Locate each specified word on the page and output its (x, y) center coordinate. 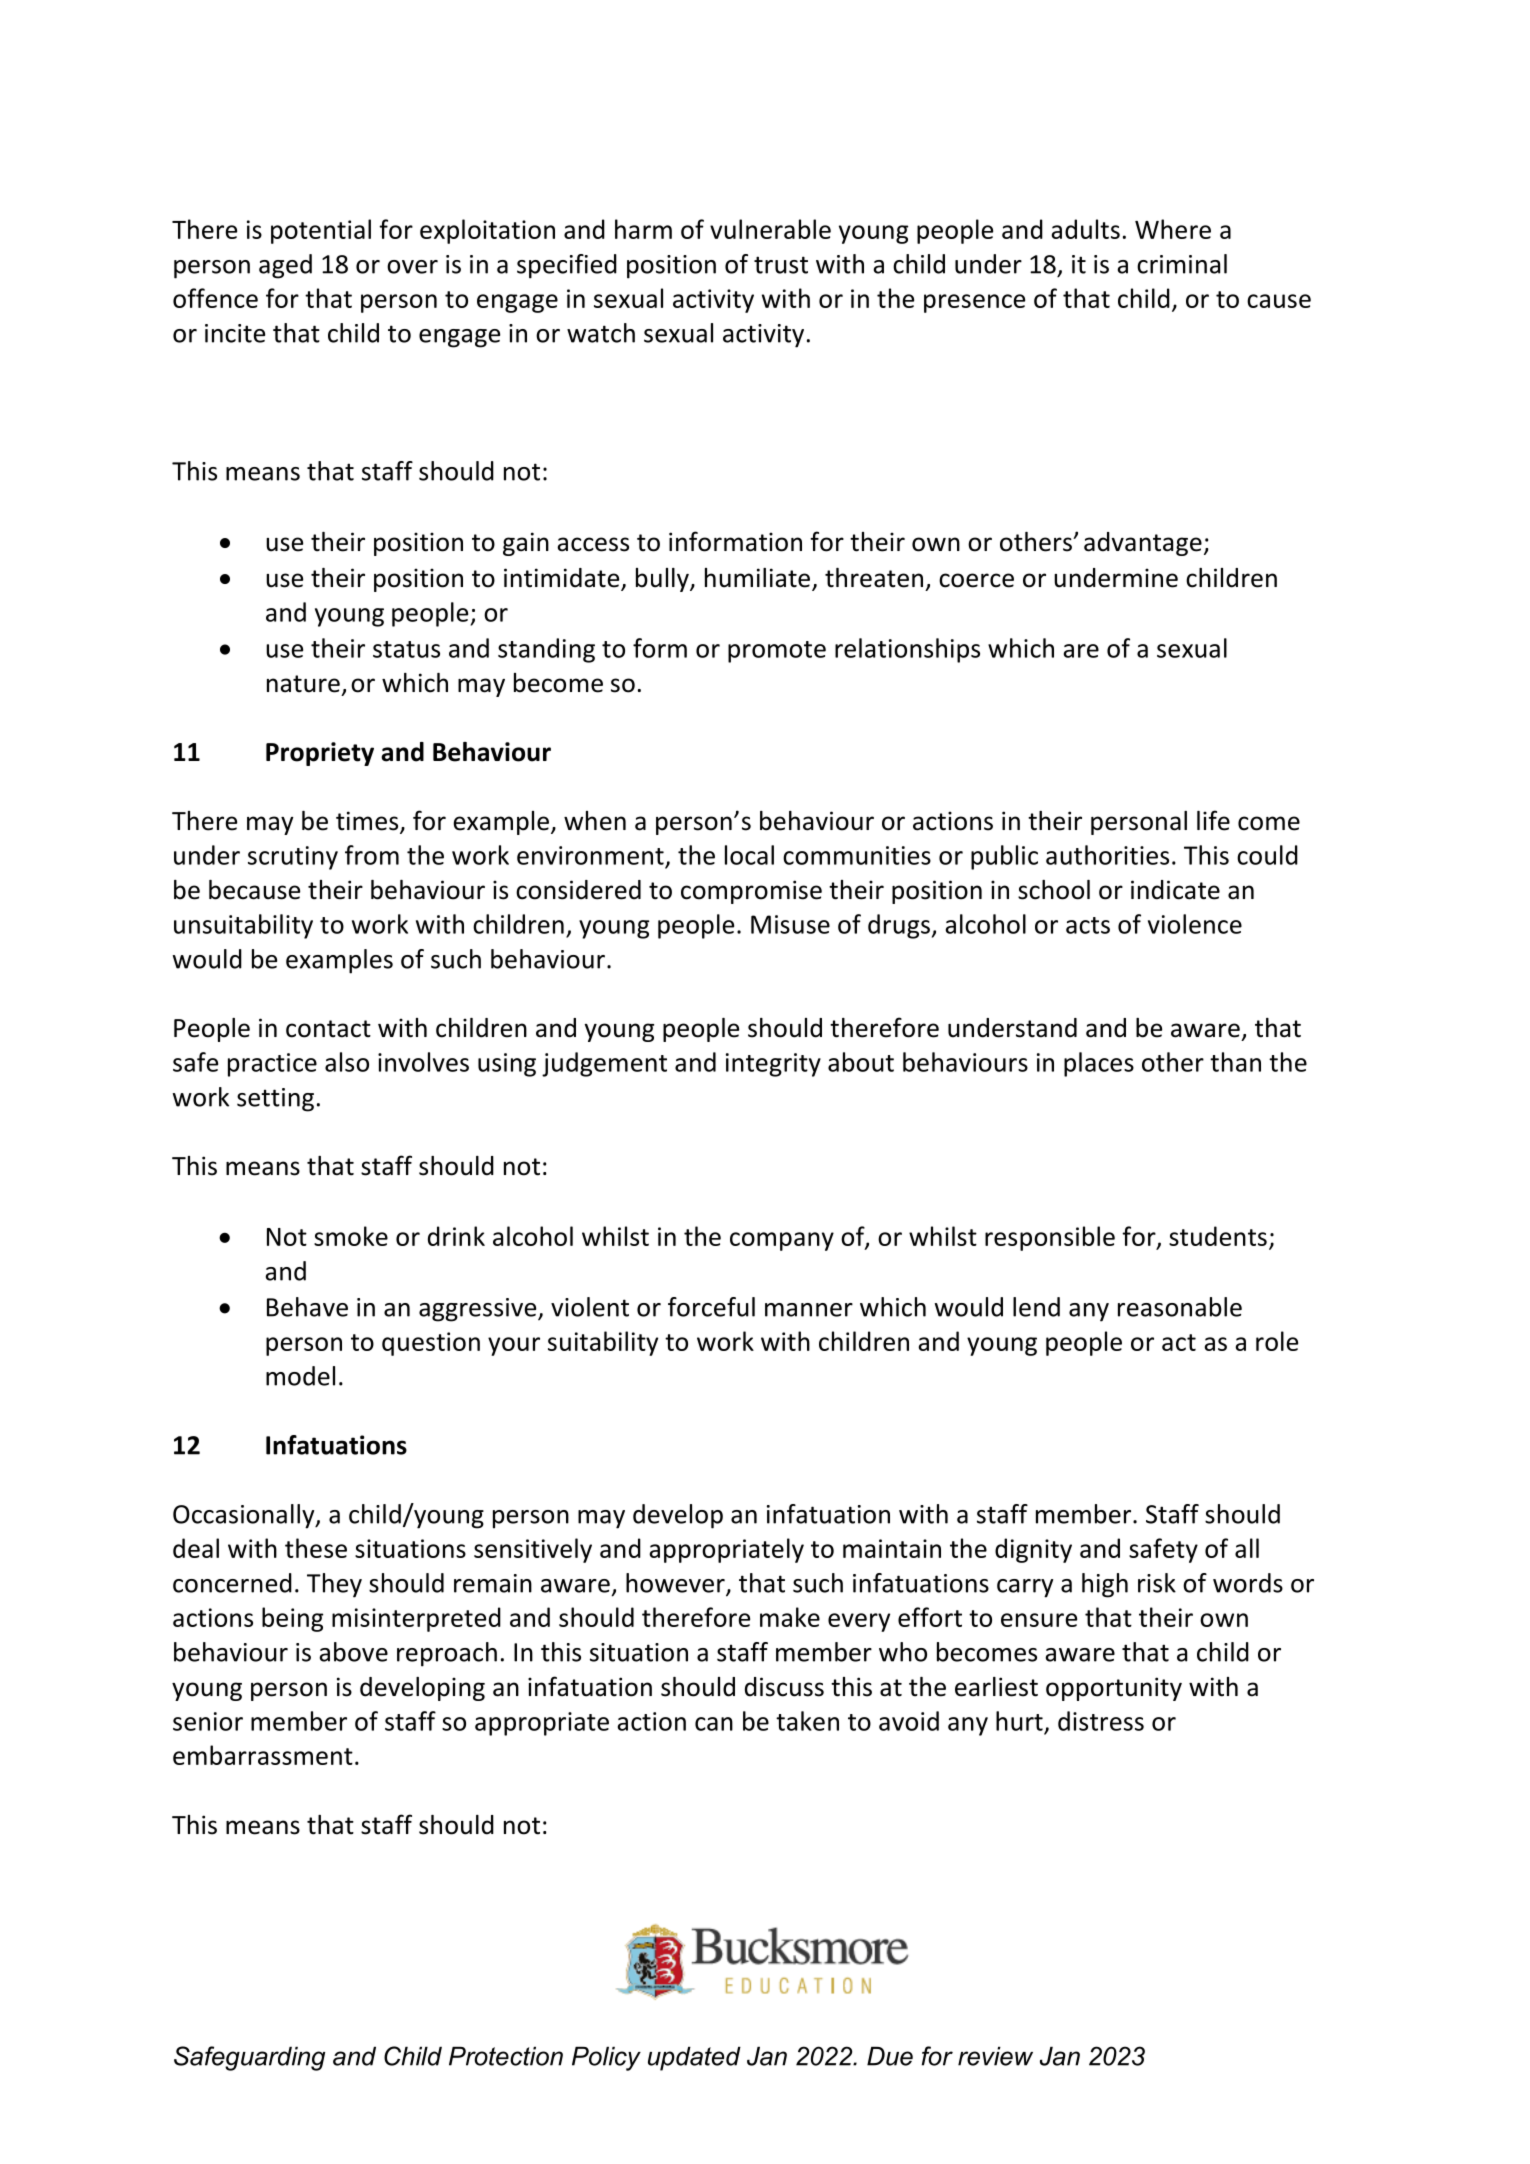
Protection (506, 2056)
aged (285, 266)
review (995, 2056)
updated (694, 2059)
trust (781, 265)
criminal (1182, 264)
